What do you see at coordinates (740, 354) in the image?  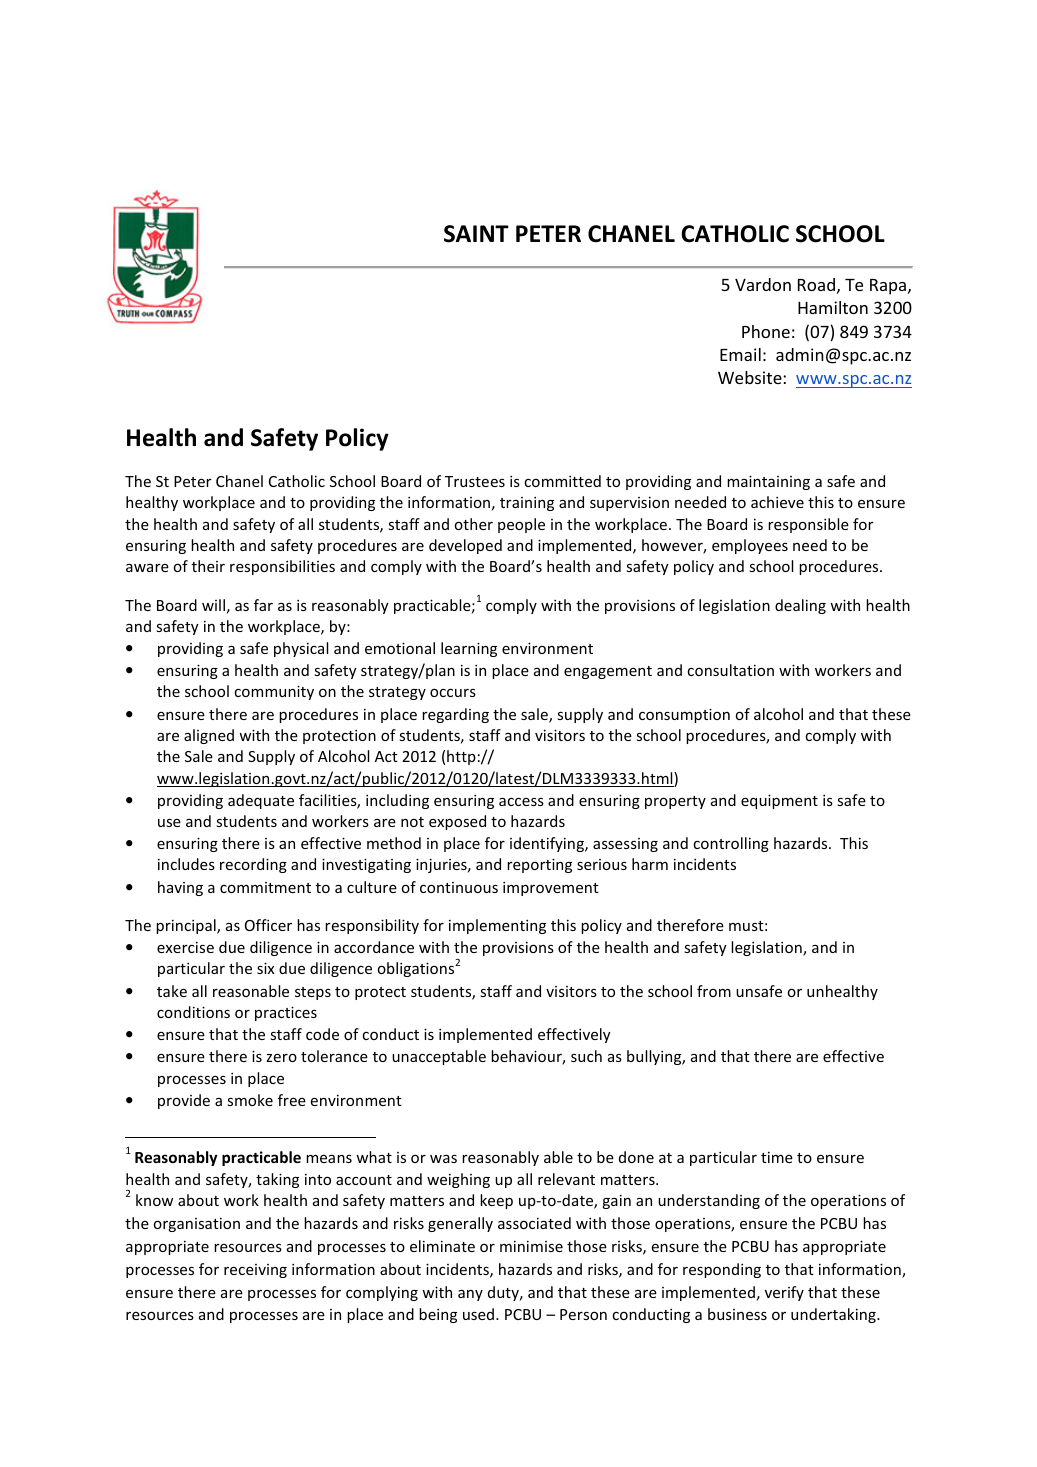 I see `Email` at bounding box center [740, 354].
